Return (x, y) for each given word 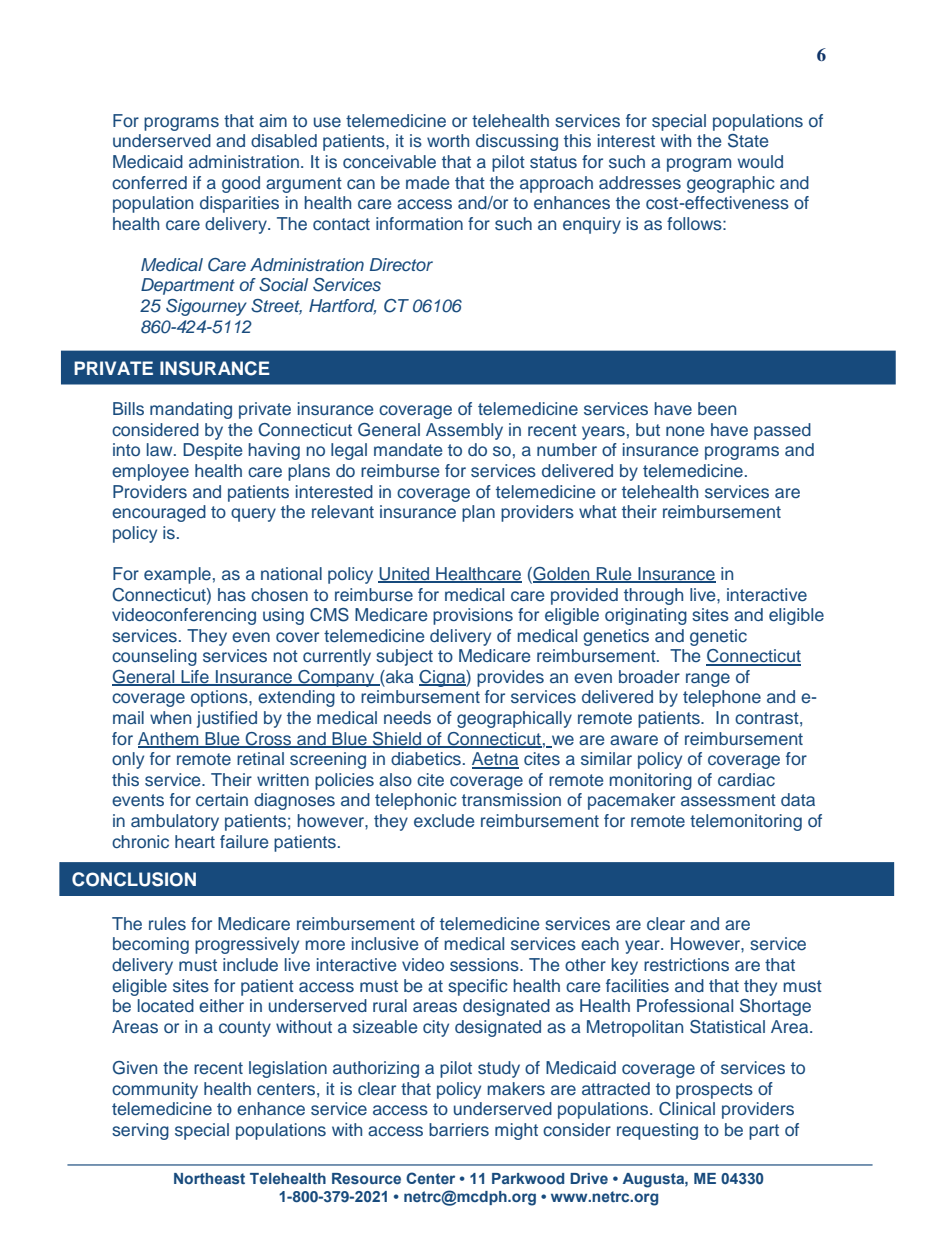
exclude (444, 820)
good (241, 184)
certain (222, 799)
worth (448, 140)
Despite (212, 451)
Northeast (209, 1178)
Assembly (464, 431)
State (748, 141)
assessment (728, 800)
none (685, 431)
